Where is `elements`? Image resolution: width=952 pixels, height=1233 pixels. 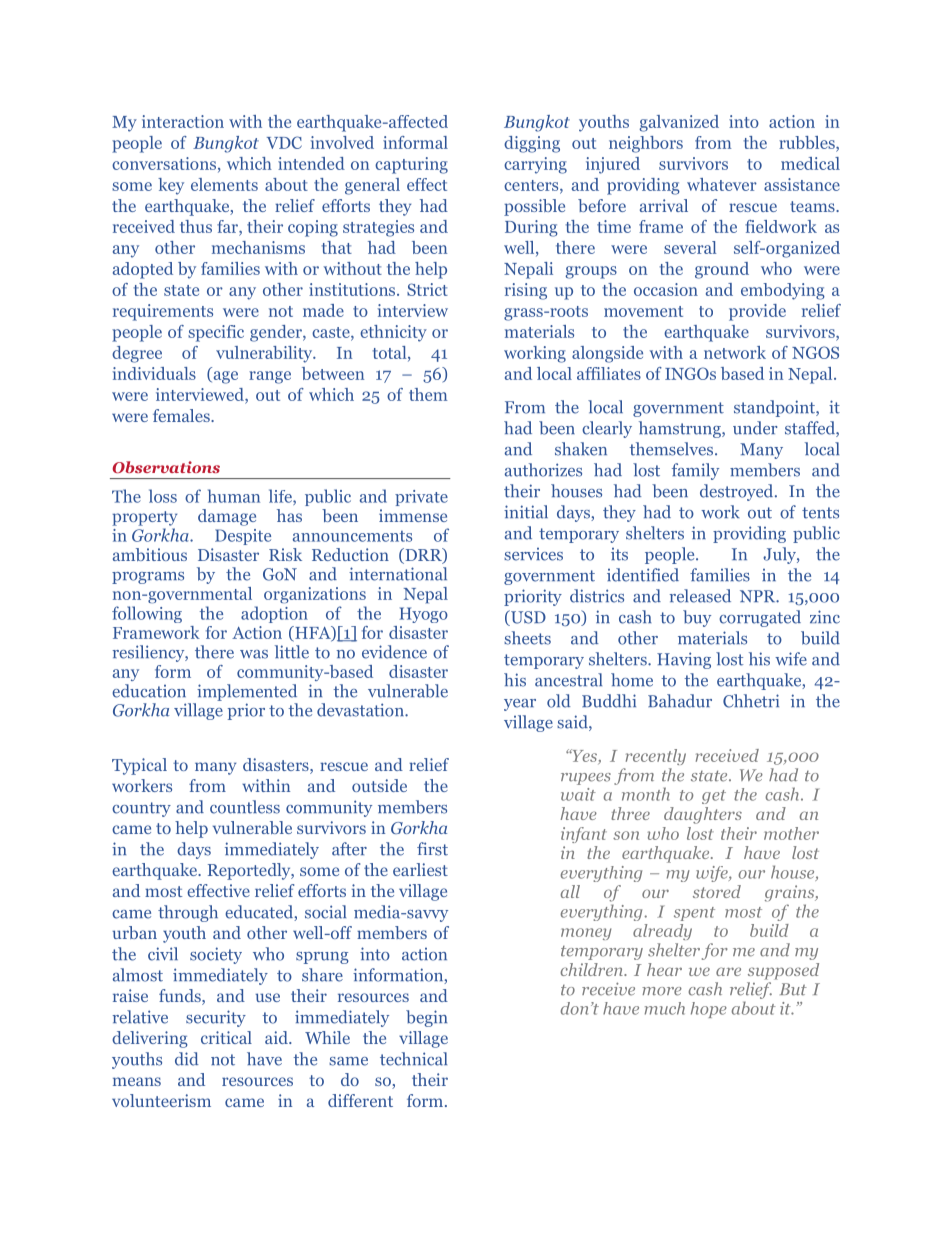 elements is located at coordinates (224, 184).
